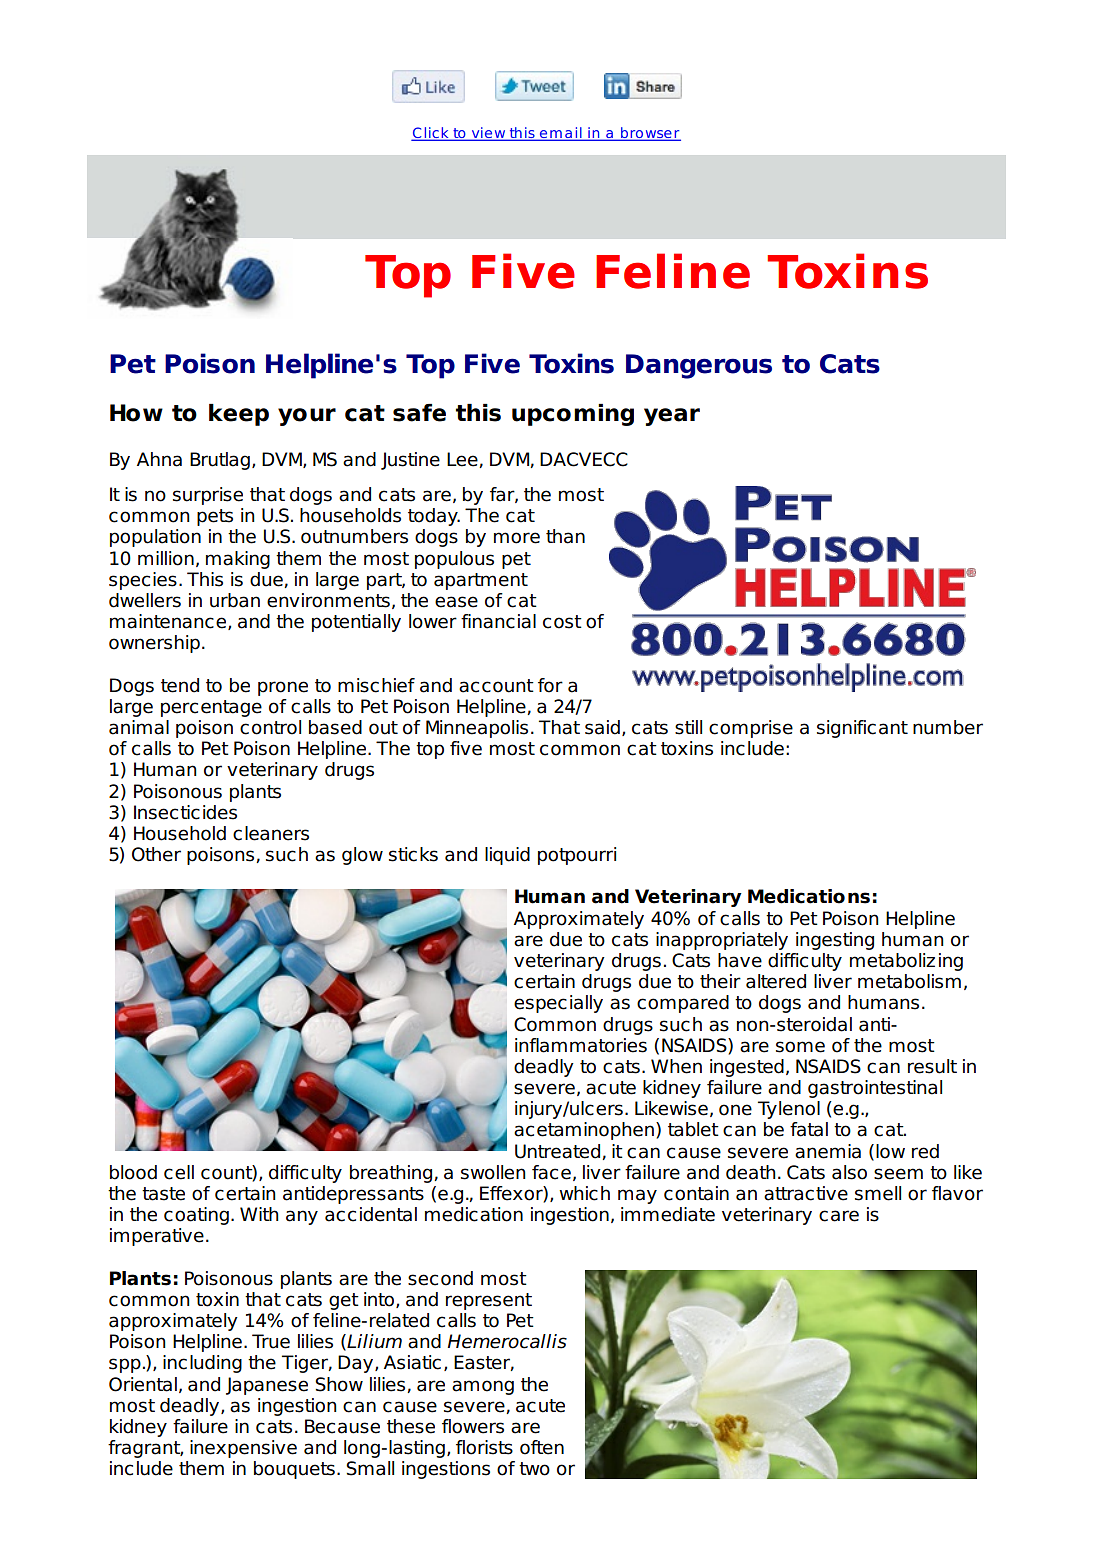  I want to click on view, so click(488, 134).
